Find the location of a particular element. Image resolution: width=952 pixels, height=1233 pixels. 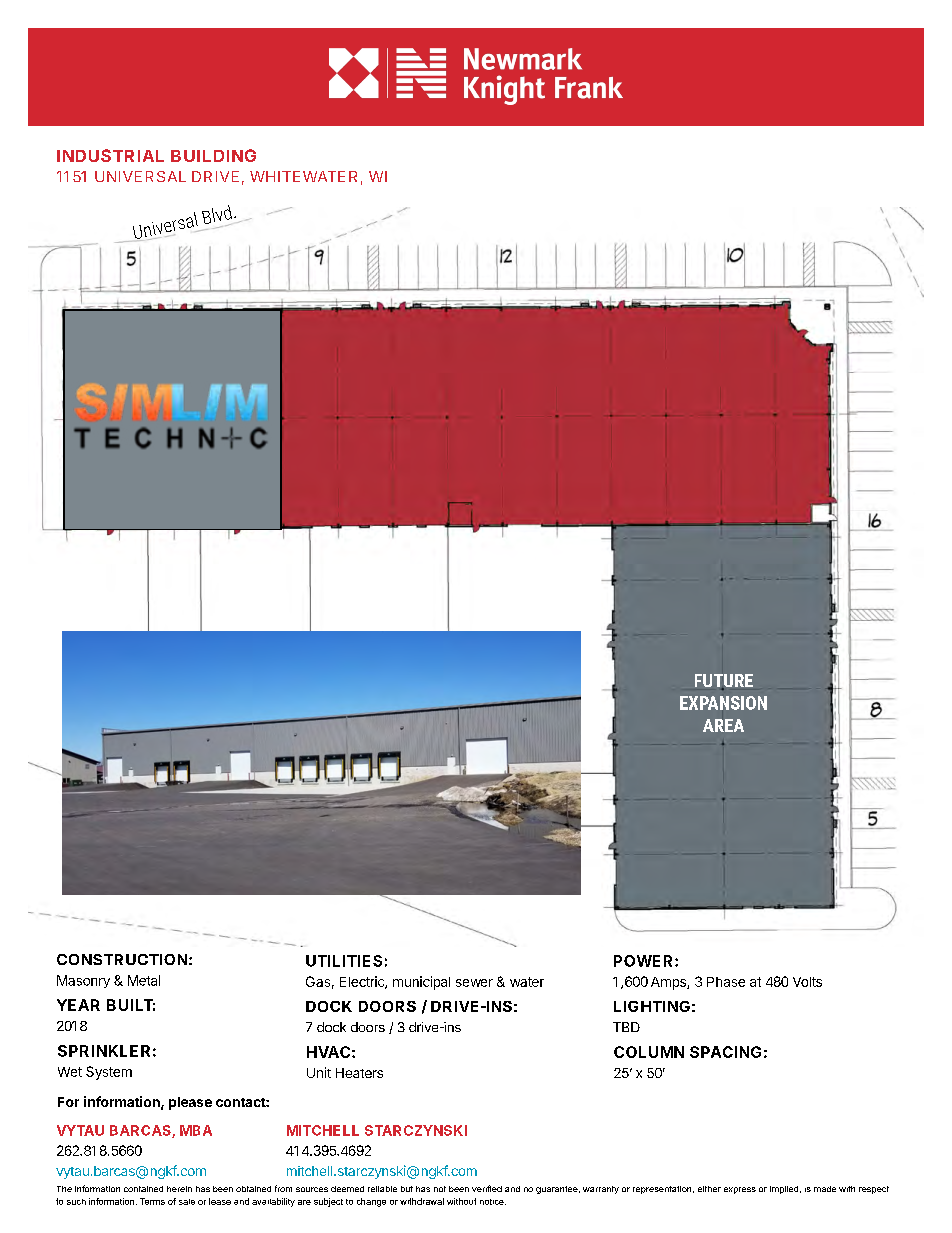

BUILDING is located at coordinates (213, 155).
